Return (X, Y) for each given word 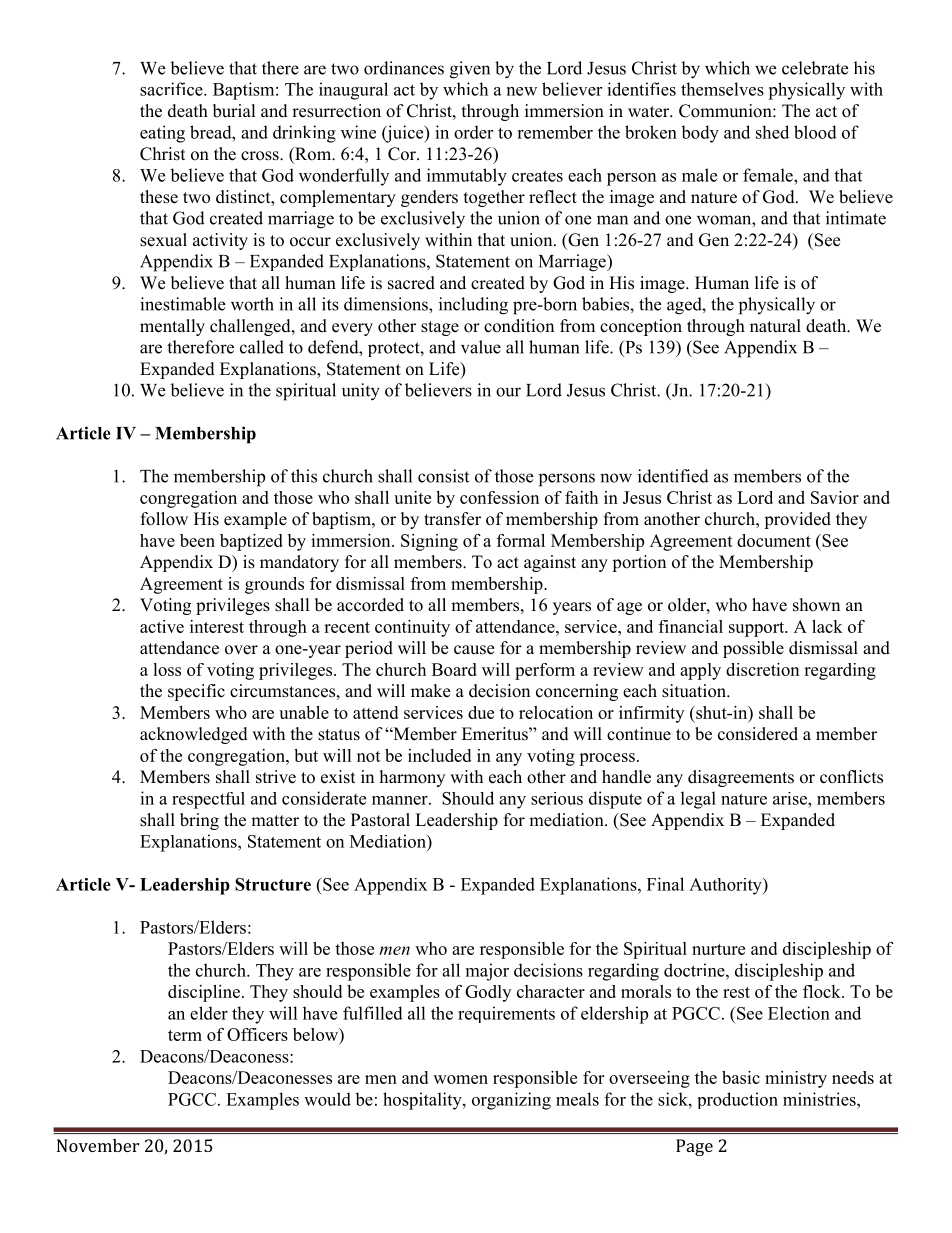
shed (772, 132)
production (738, 1100)
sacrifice (172, 89)
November (98, 1145)
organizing (511, 1101)
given (470, 70)
